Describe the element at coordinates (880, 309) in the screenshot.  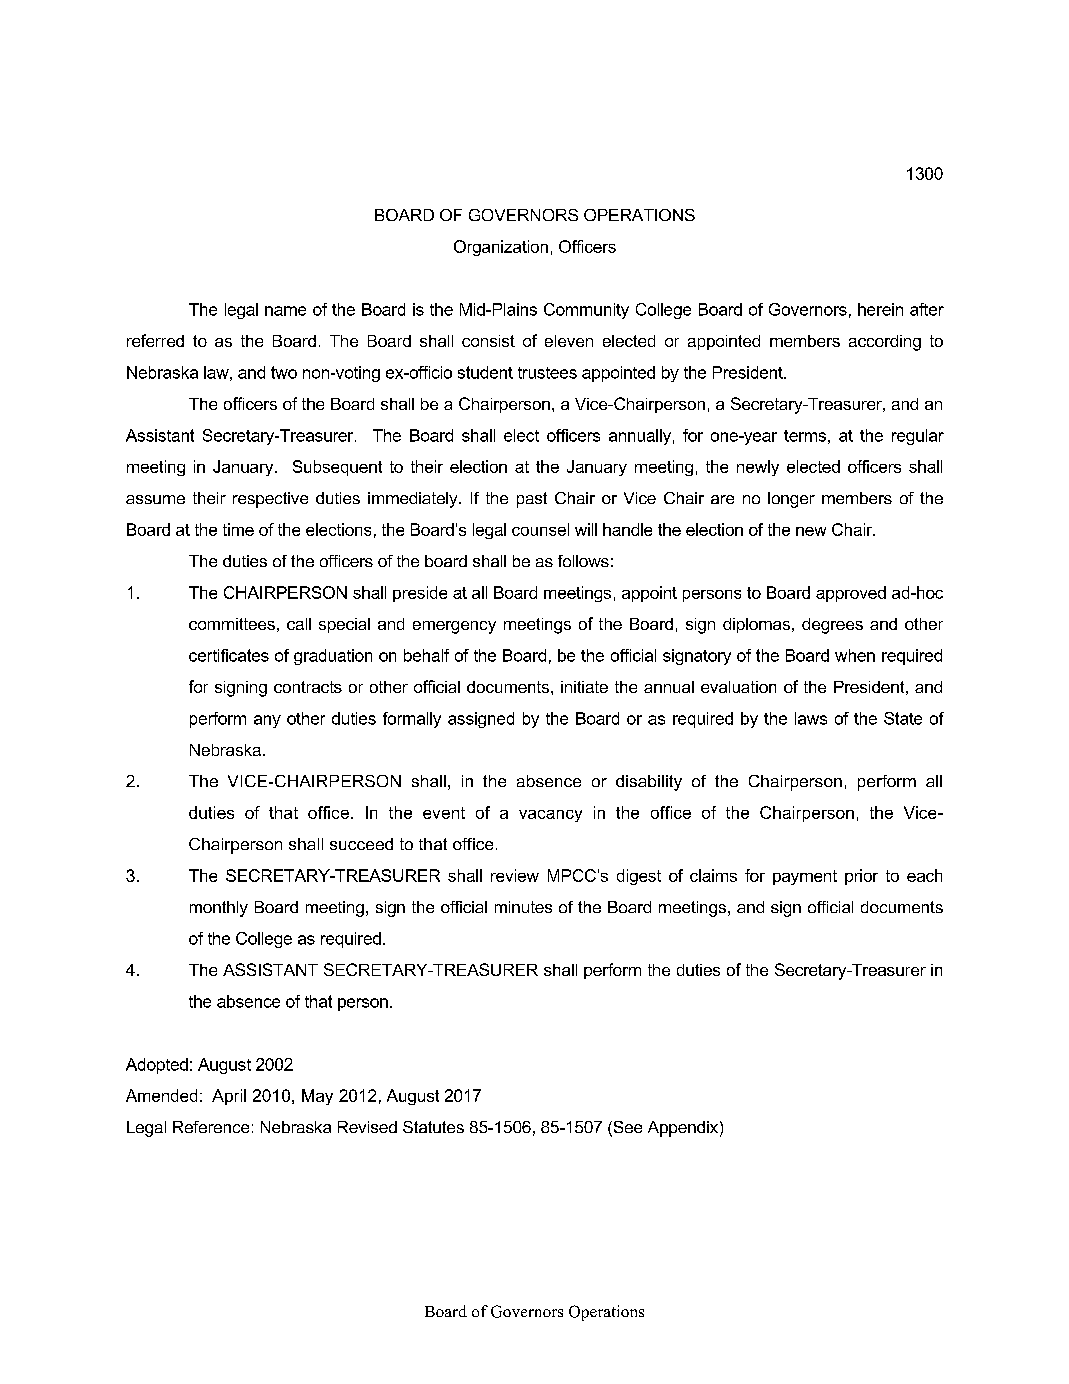
I see `herein` at that location.
